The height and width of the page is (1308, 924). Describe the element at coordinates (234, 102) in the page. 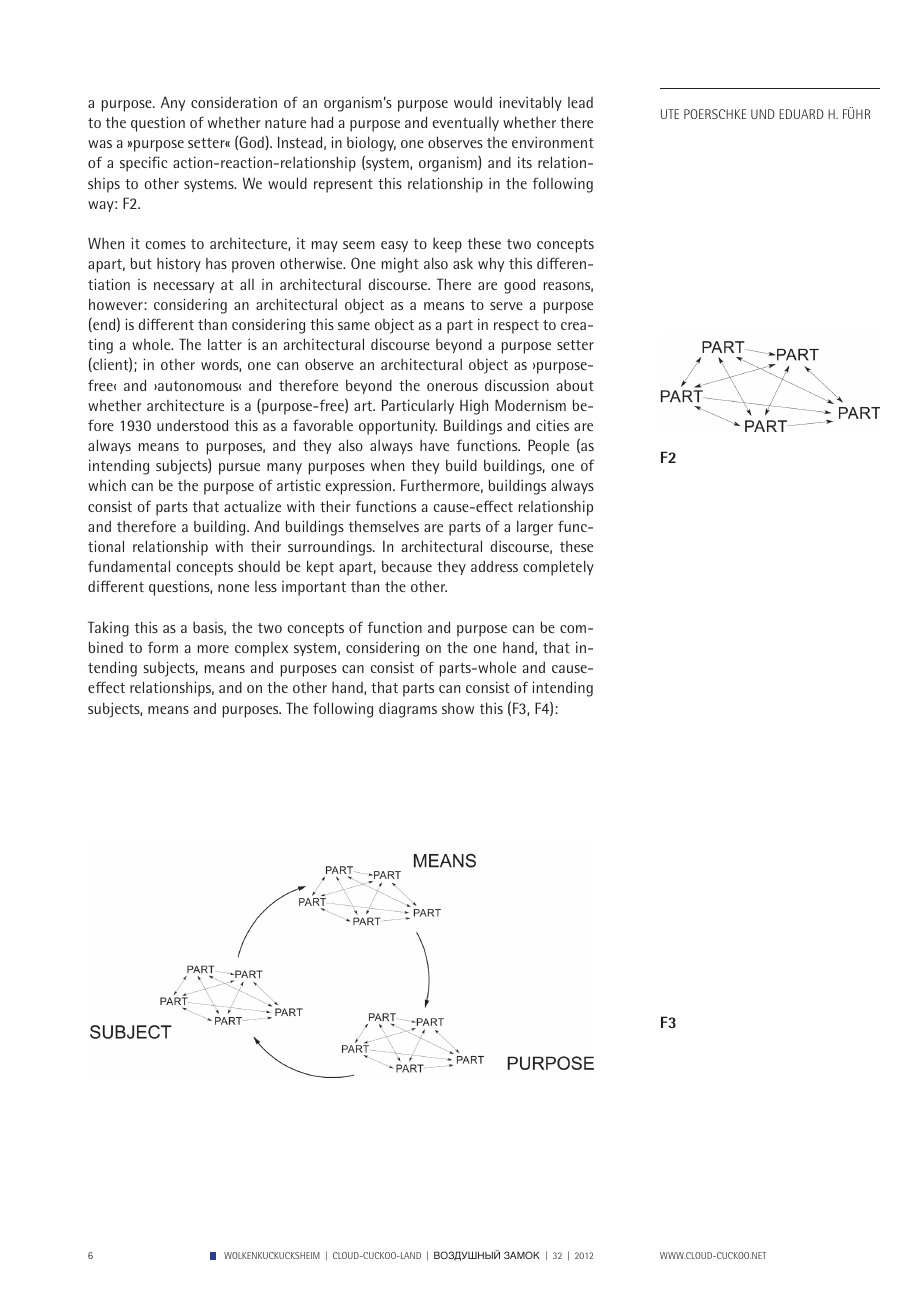

I see `consideration` at that location.
